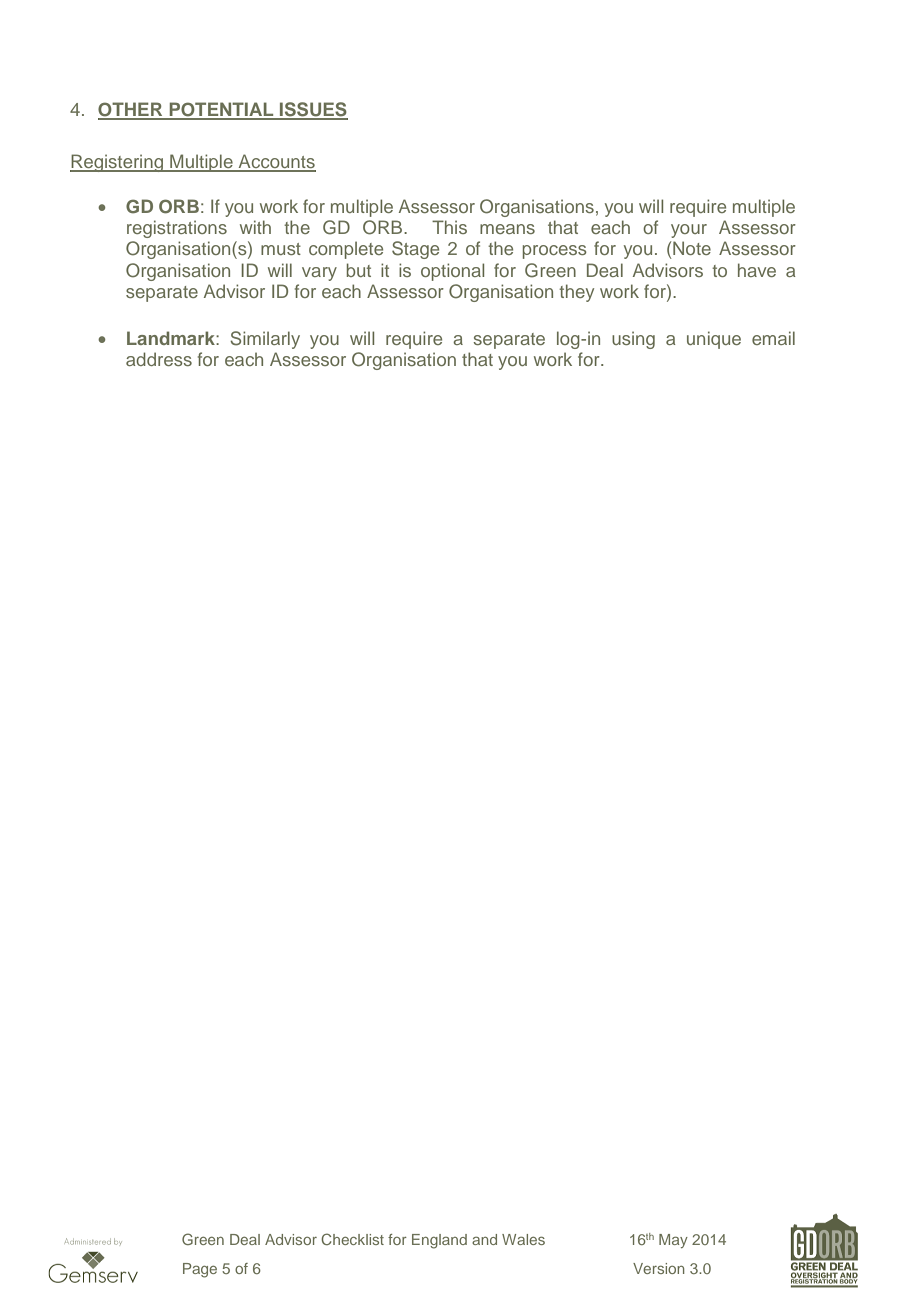 The height and width of the page is (1307, 924). What do you see at coordinates (449, 227) in the page?
I see `This` at bounding box center [449, 227].
